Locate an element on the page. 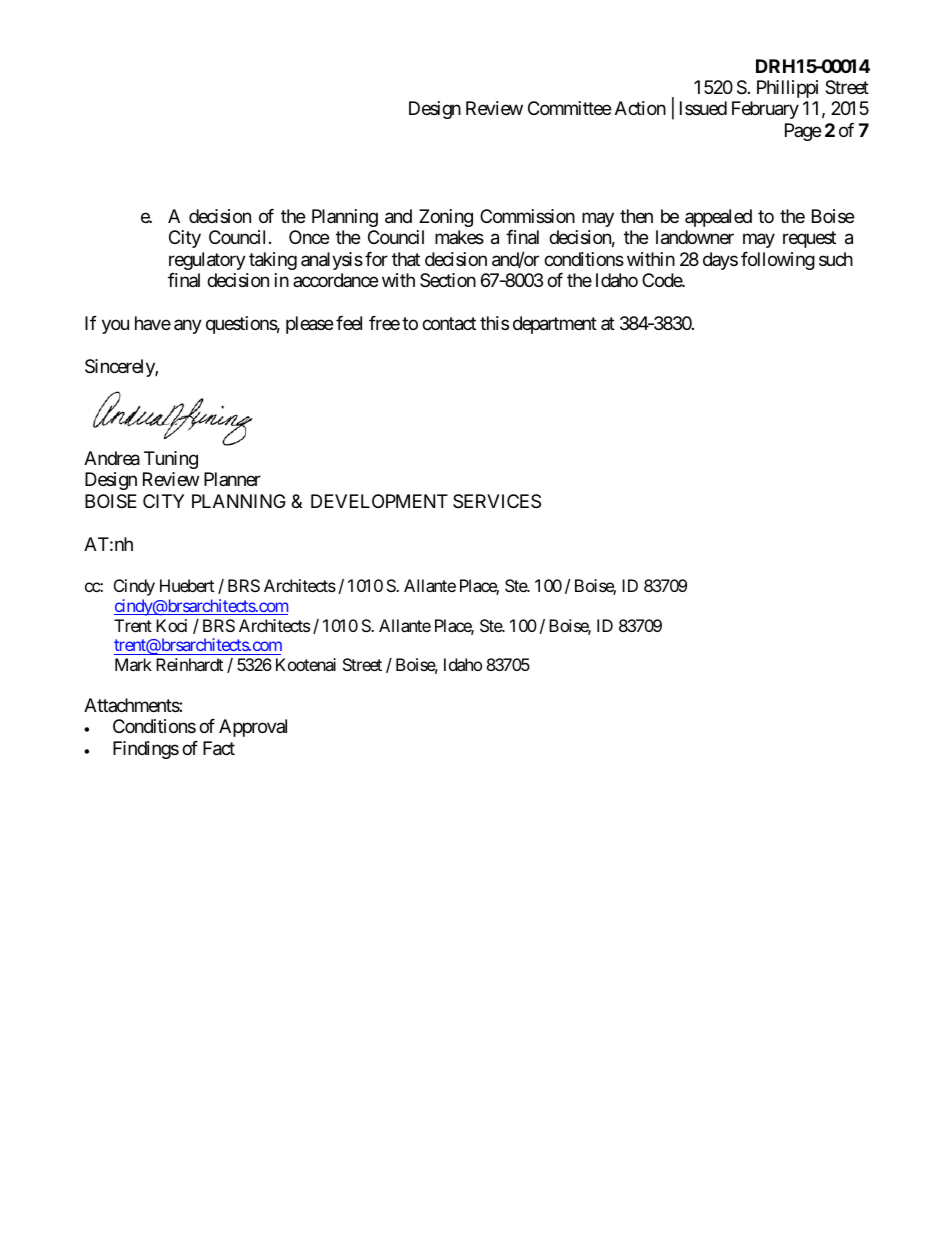 This image has height=1233, width=952. Approval is located at coordinates (253, 728).
